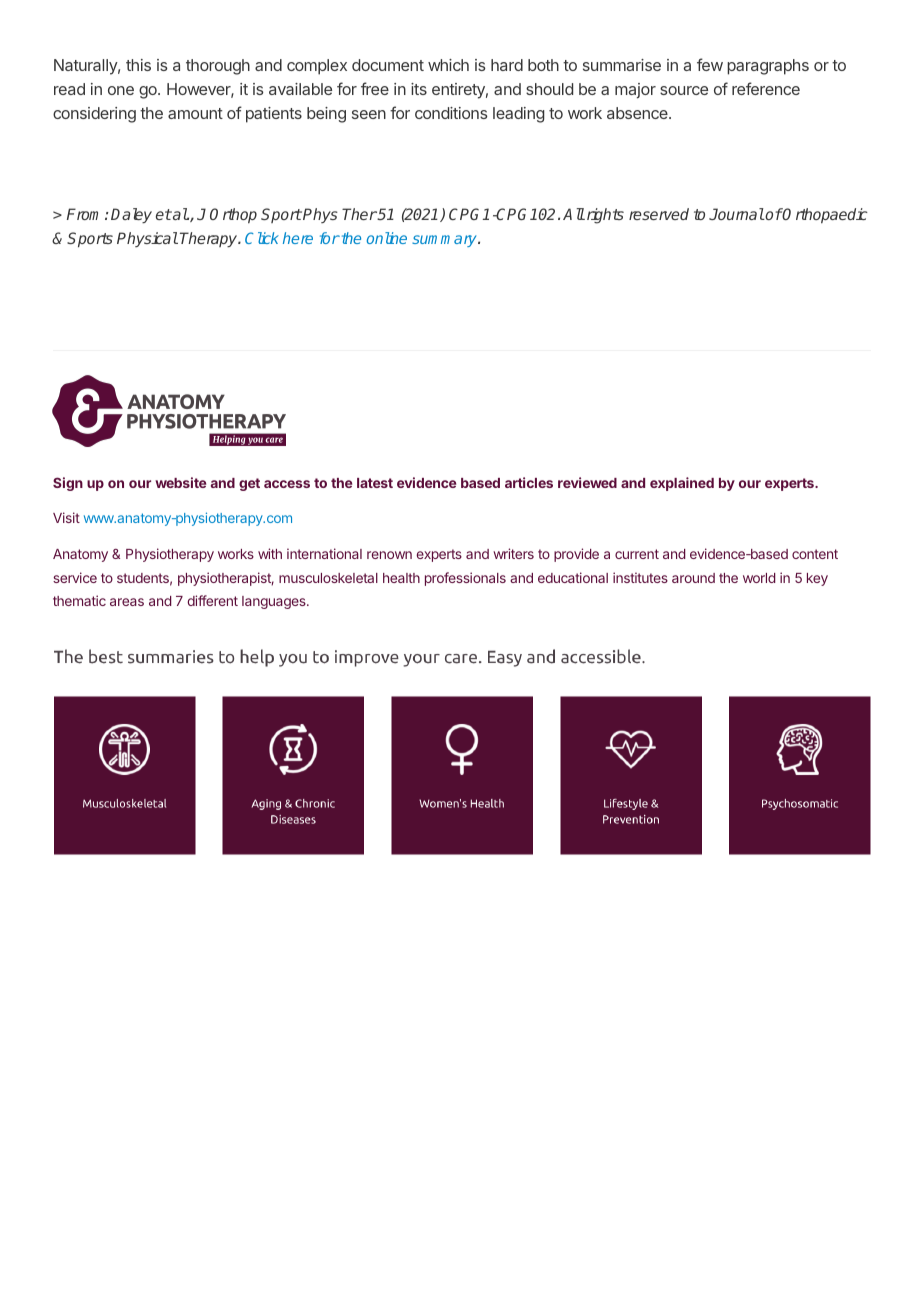  Describe the element at coordinates (736, 214) in the image. I see `Journal` at that location.
